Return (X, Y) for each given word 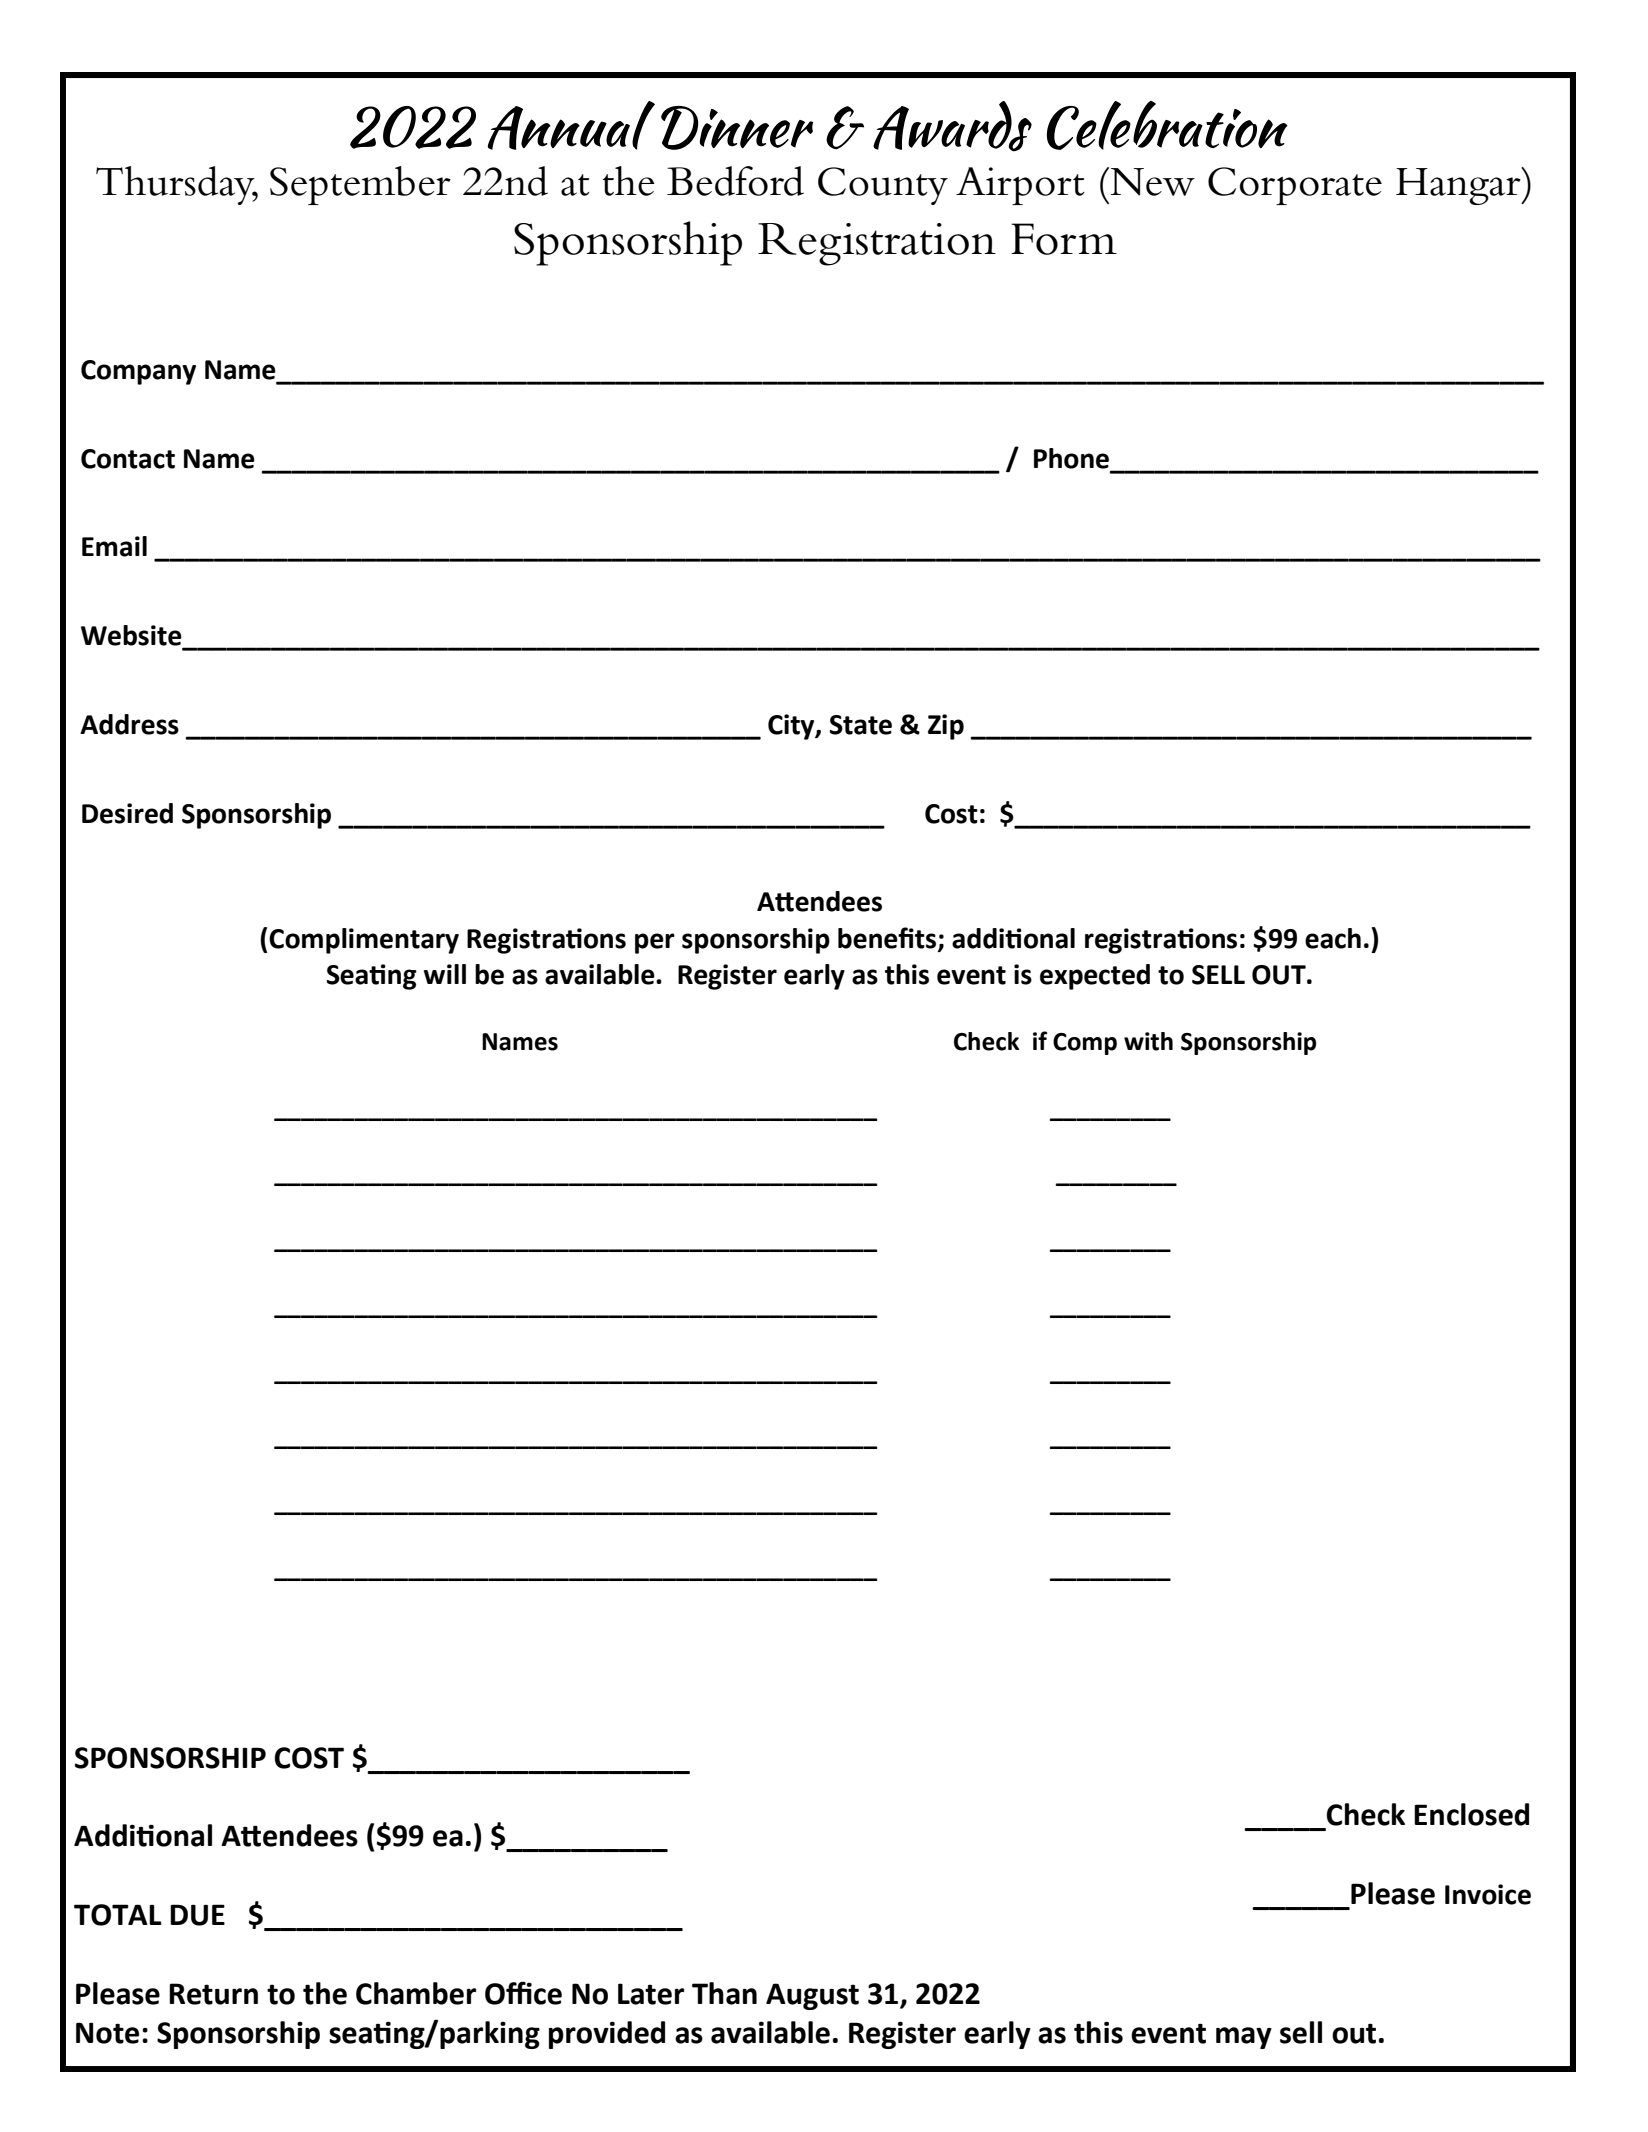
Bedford (735, 181)
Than (724, 1993)
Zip (946, 727)
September (360, 185)
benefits (888, 938)
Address (129, 724)
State (861, 725)
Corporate (1295, 186)
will (445, 974)
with (1148, 1041)
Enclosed (1471, 1814)
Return (213, 1994)
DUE (197, 1915)
